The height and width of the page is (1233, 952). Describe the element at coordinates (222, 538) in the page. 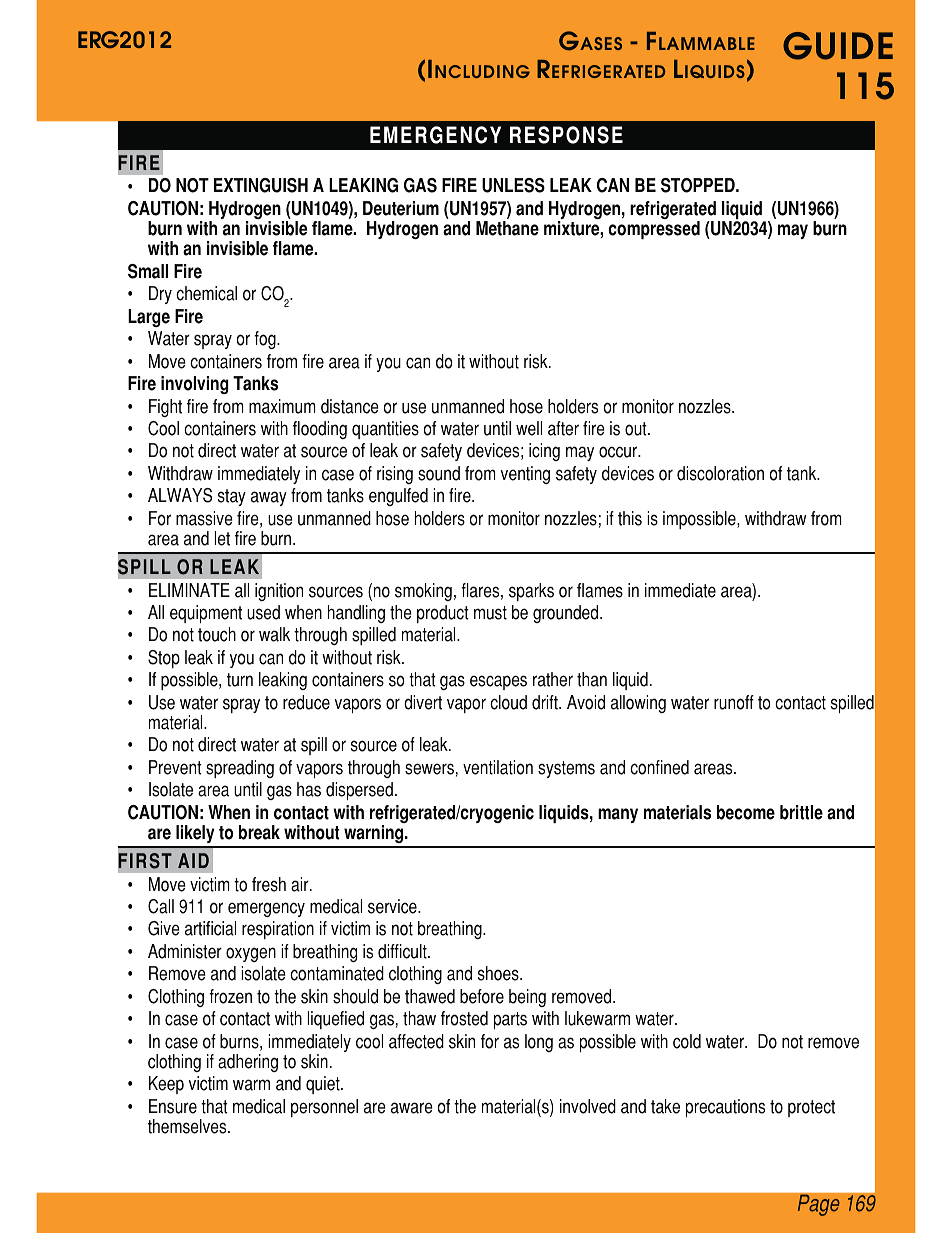

I see `LET` at that location.
